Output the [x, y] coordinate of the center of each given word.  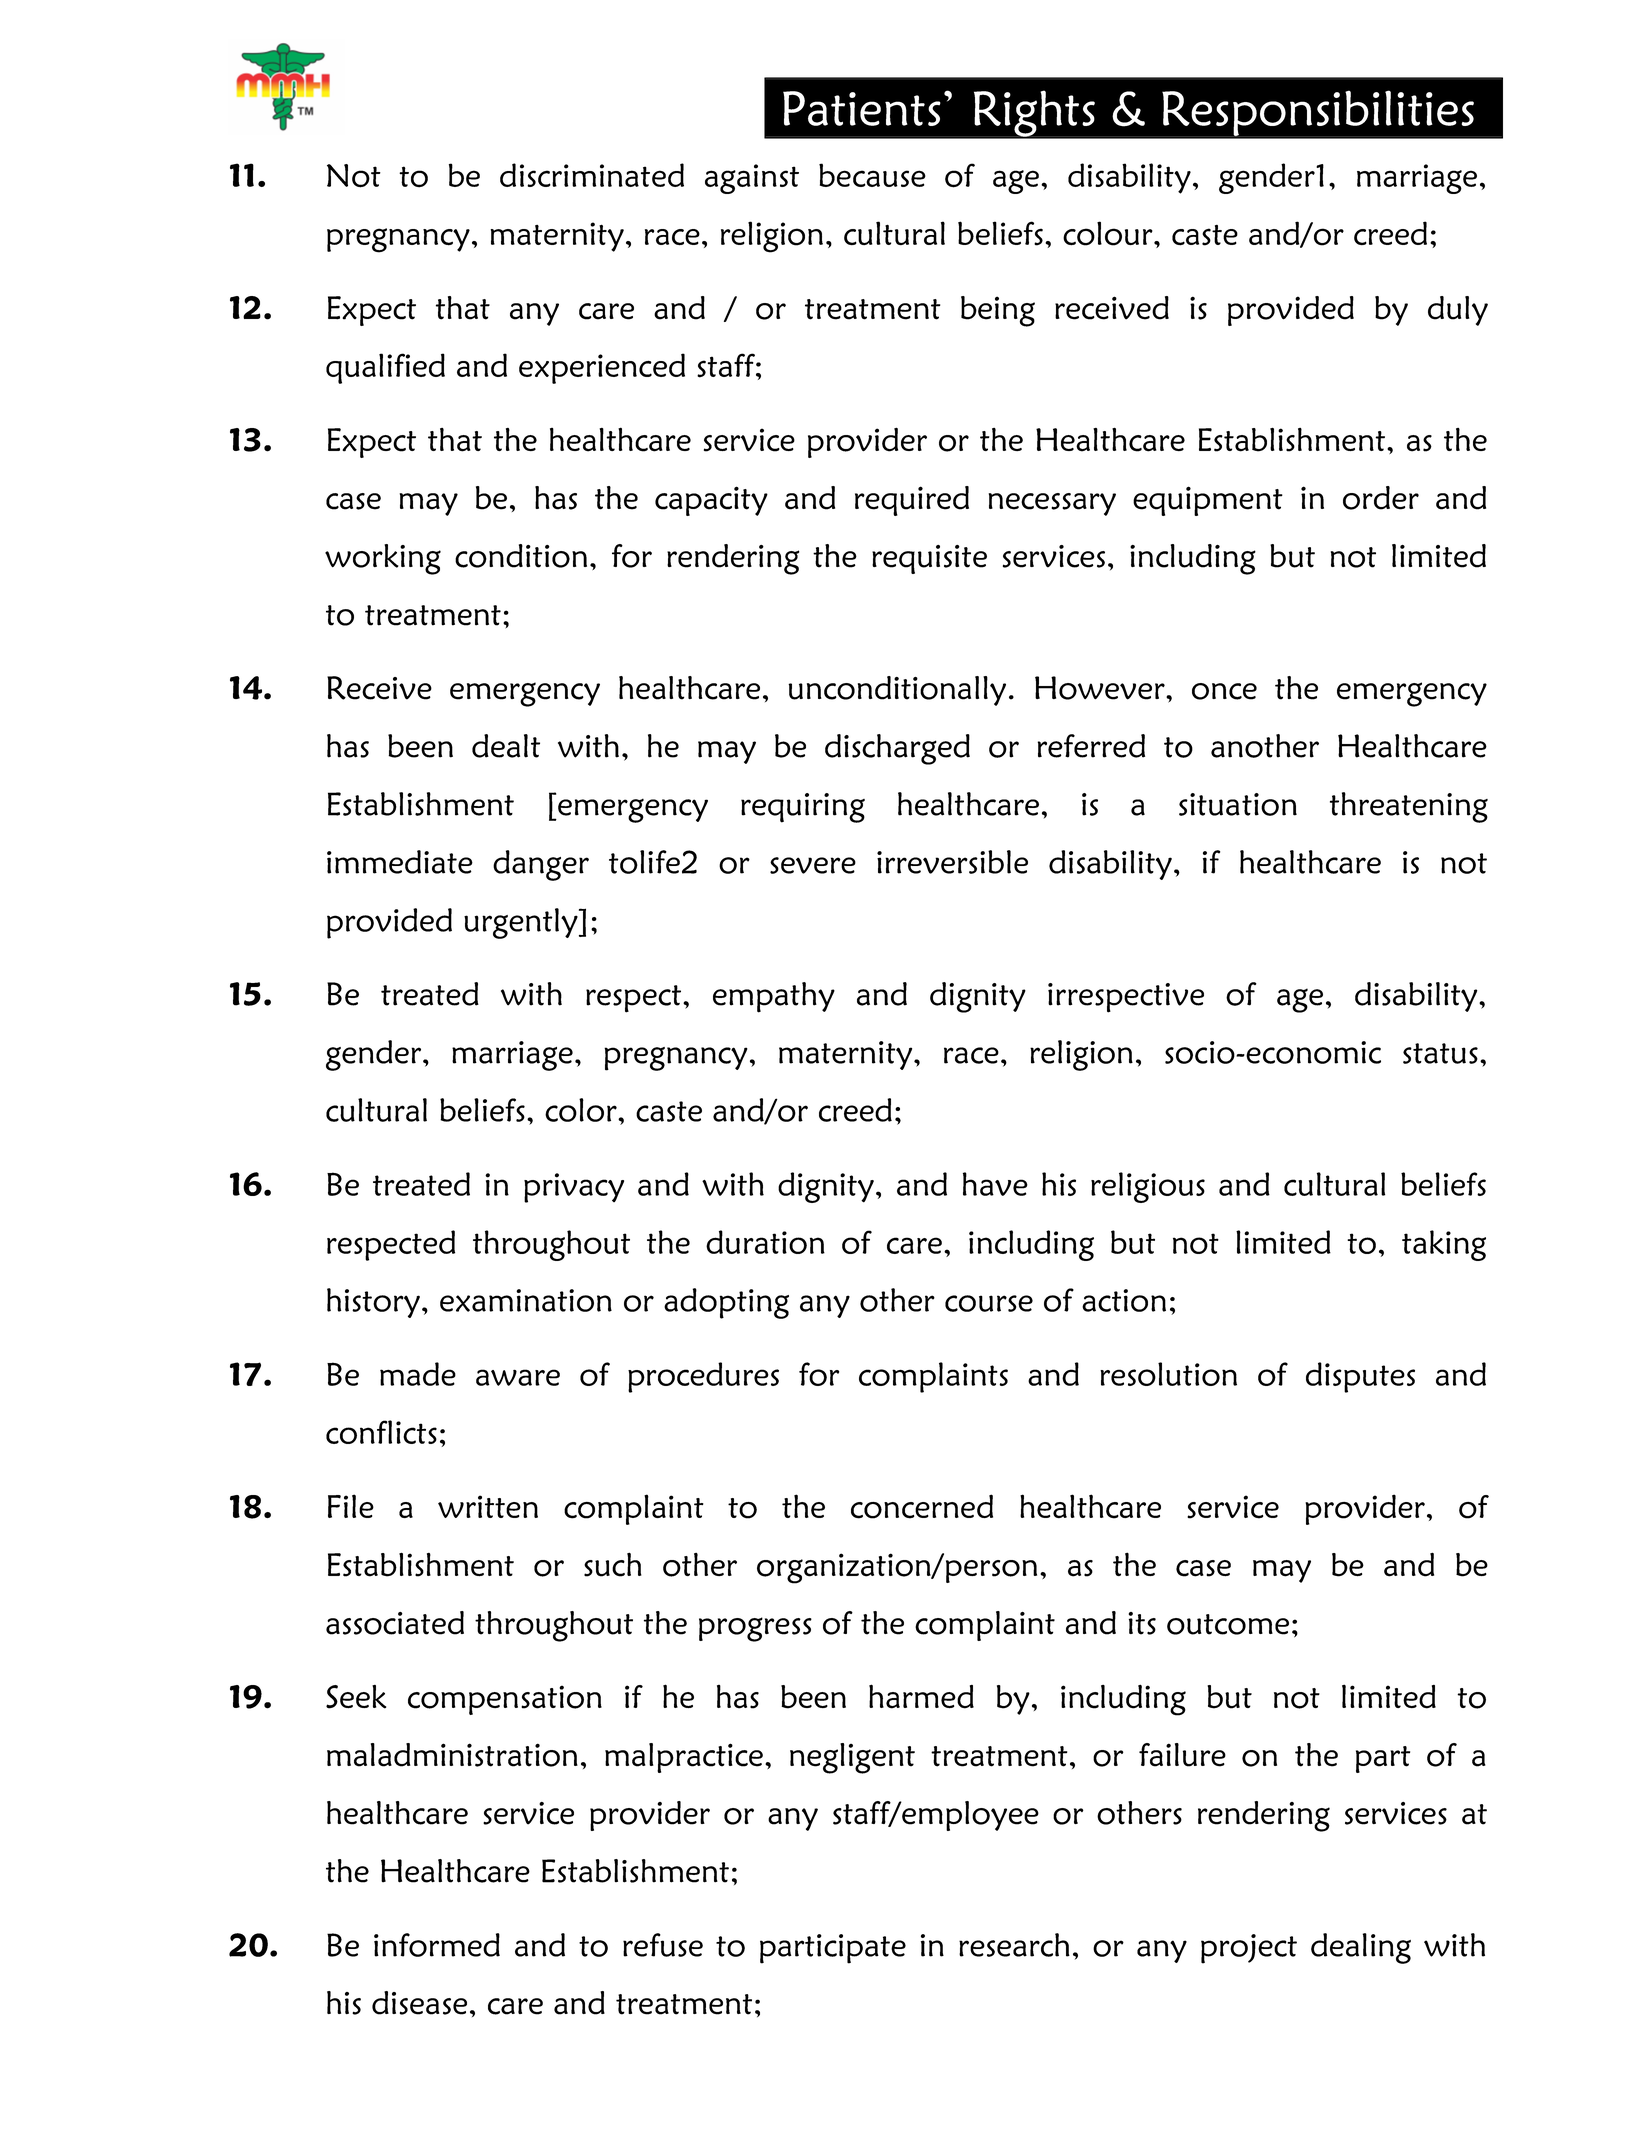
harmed [921, 1696]
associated [395, 1623]
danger [541, 865]
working [383, 559]
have [995, 1184]
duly [1458, 311]
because [872, 175]
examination [526, 1300]
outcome [1228, 1624]
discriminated [592, 175]
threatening [1409, 807]
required [912, 501]
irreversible [952, 862]
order [1381, 498]
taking [1444, 1245]
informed [437, 1945]
